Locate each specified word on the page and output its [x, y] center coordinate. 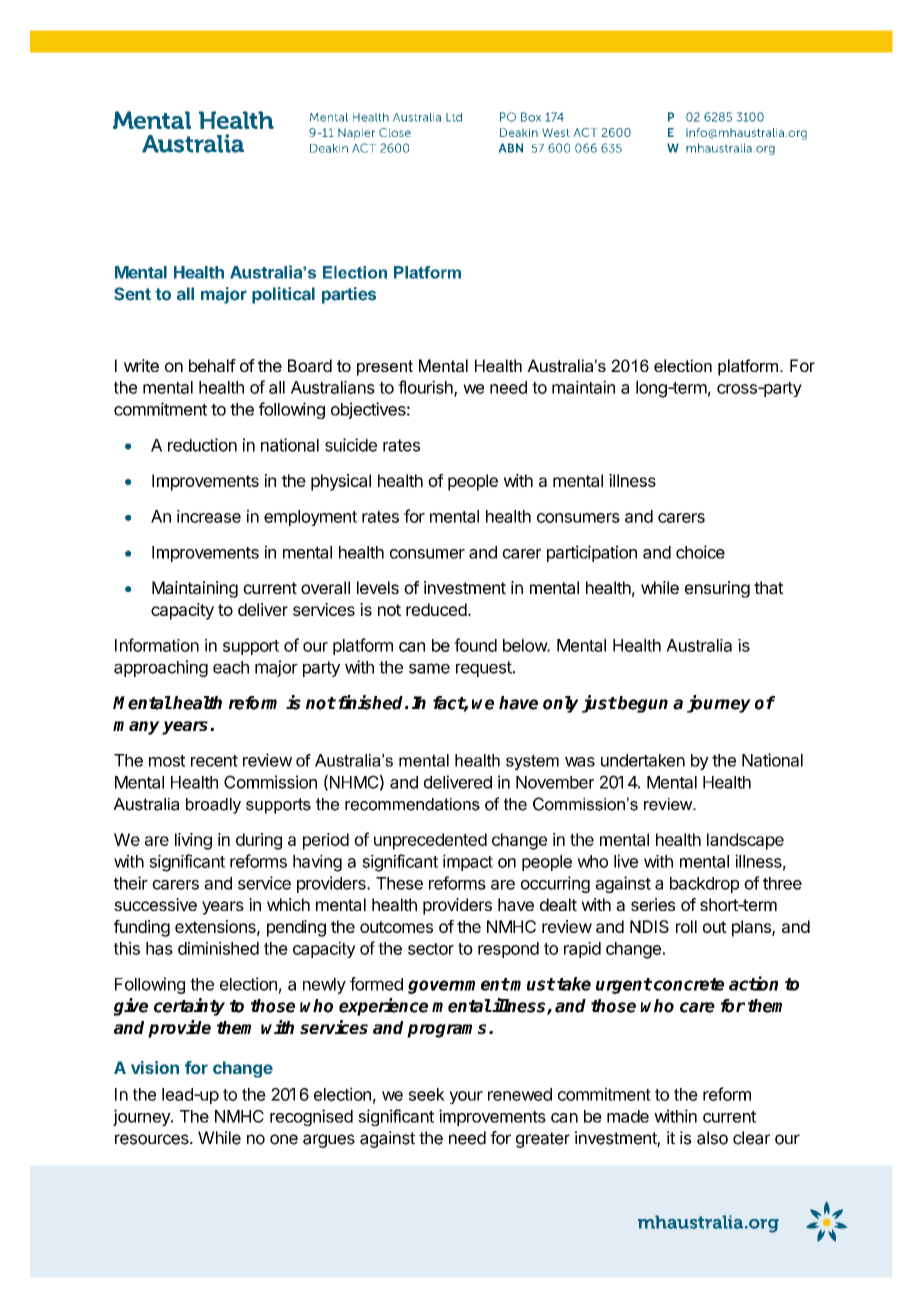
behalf [212, 365]
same [429, 668]
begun [642, 704]
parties [349, 295]
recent [214, 761]
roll [686, 926]
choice [700, 552]
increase [209, 516]
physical [341, 482]
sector [431, 949]
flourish [426, 388]
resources [153, 1139]
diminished [218, 948]
